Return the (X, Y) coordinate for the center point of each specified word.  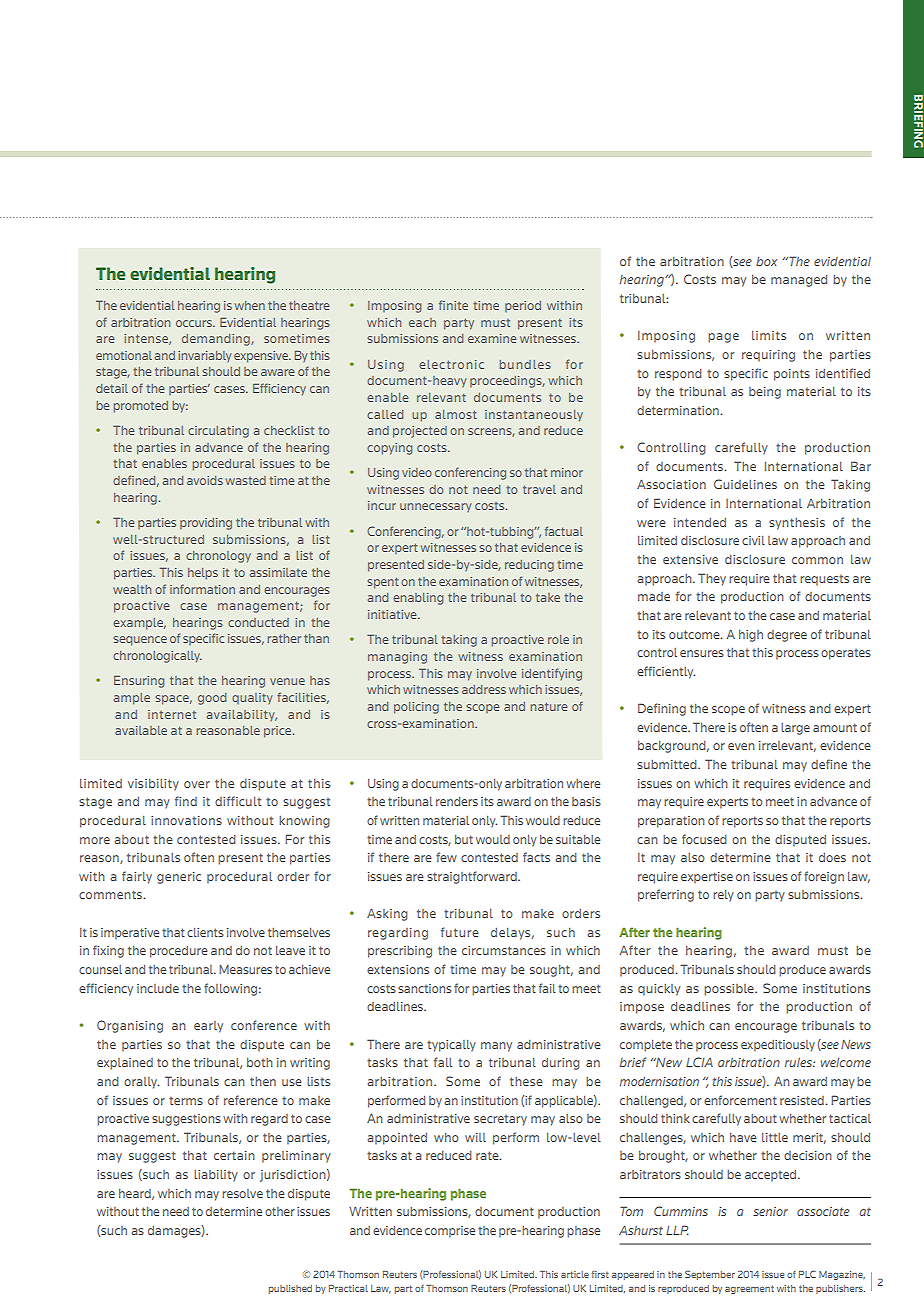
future (460, 932)
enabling (418, 599)
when (250, 305)
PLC (807, 1274)
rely (723, 896)
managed (799, 281)
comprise (450, 1232)
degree (787, 636)
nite (457, 305)
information (202, 589)
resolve (242, 1193)
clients (205, 932)
